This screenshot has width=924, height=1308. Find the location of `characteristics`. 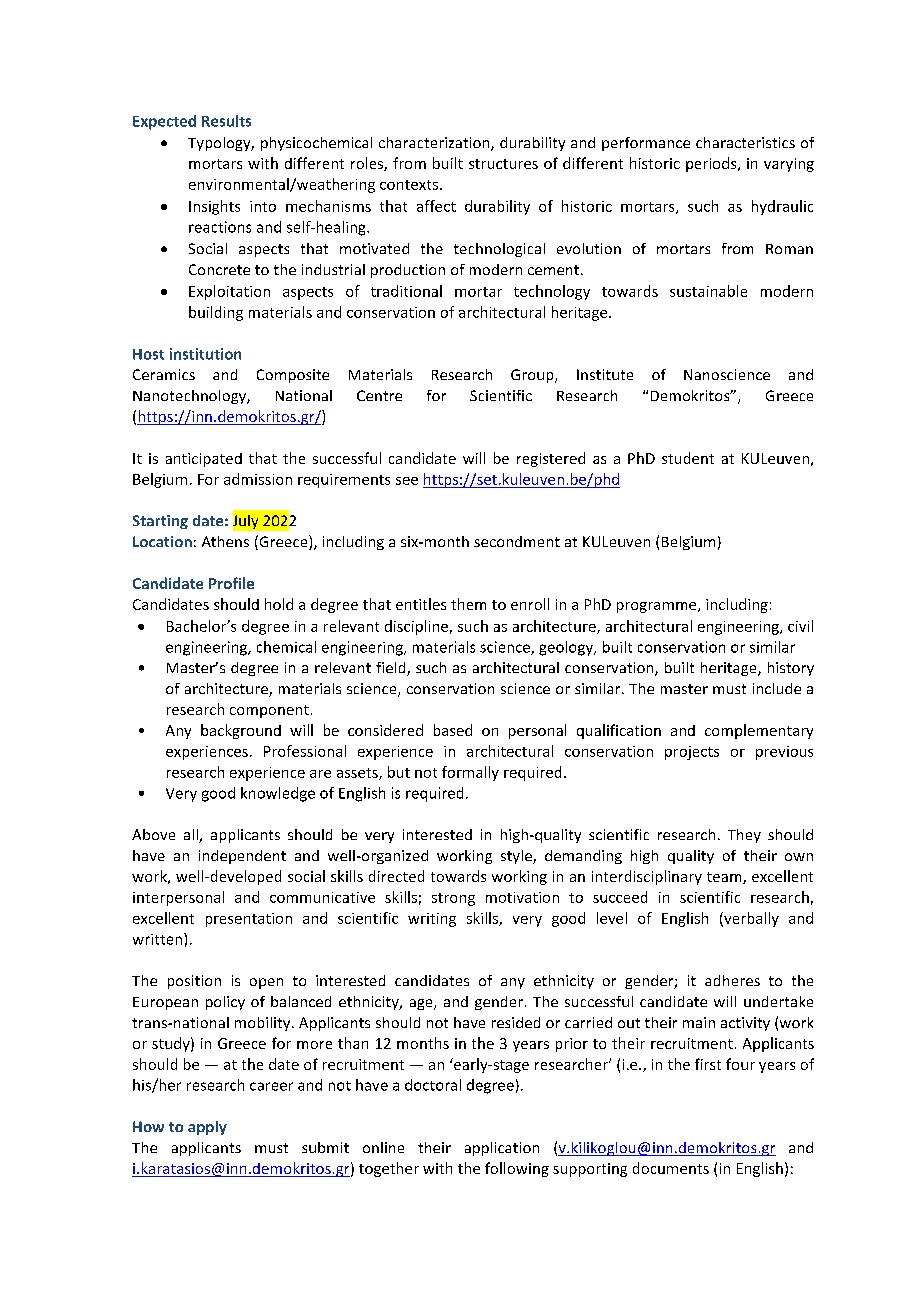

characteristics is located at coordinates (745, 142).
